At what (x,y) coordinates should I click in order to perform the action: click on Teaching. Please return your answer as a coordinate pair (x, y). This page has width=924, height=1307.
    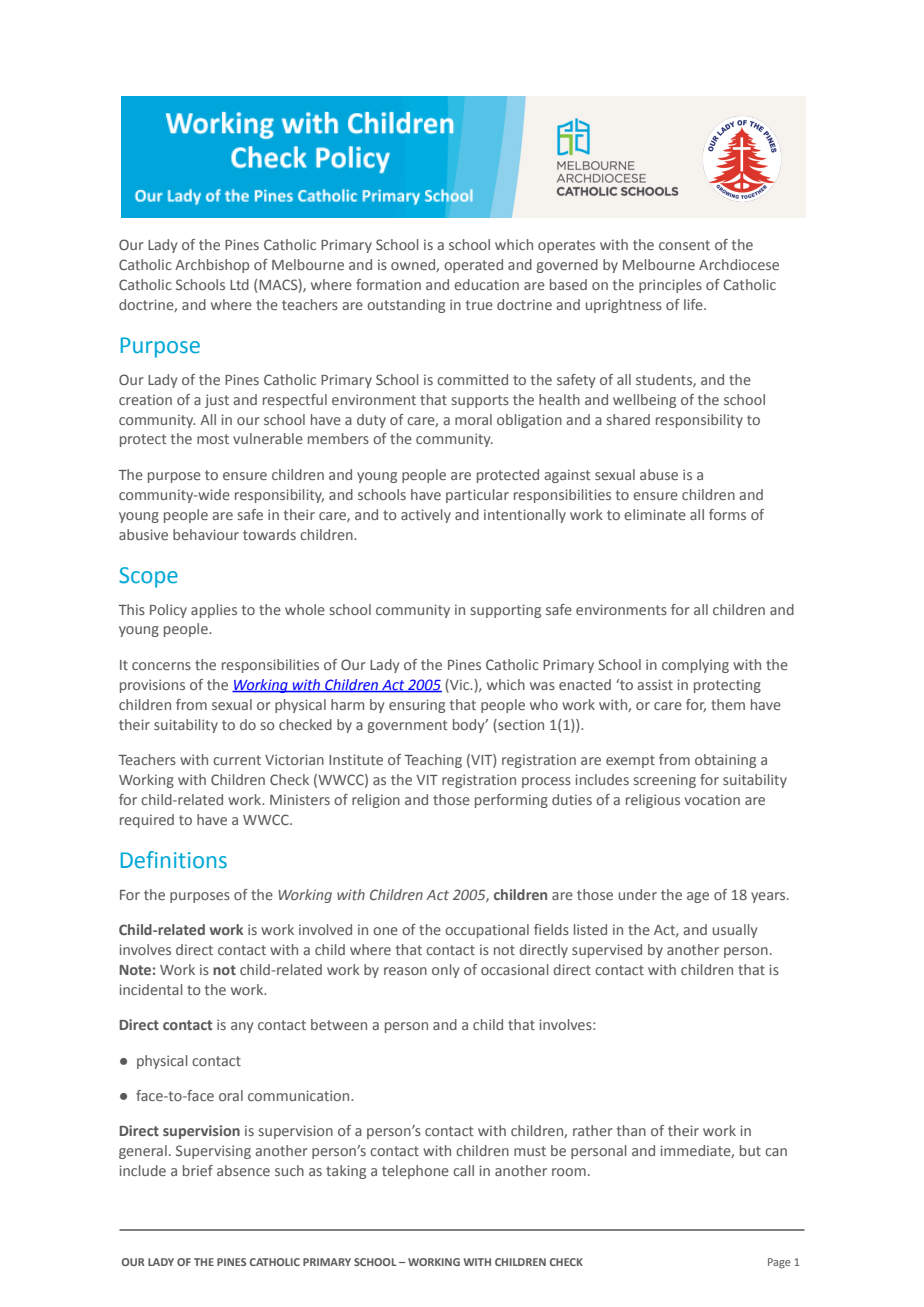
    Looking at the image, I should click on (433, 761).
